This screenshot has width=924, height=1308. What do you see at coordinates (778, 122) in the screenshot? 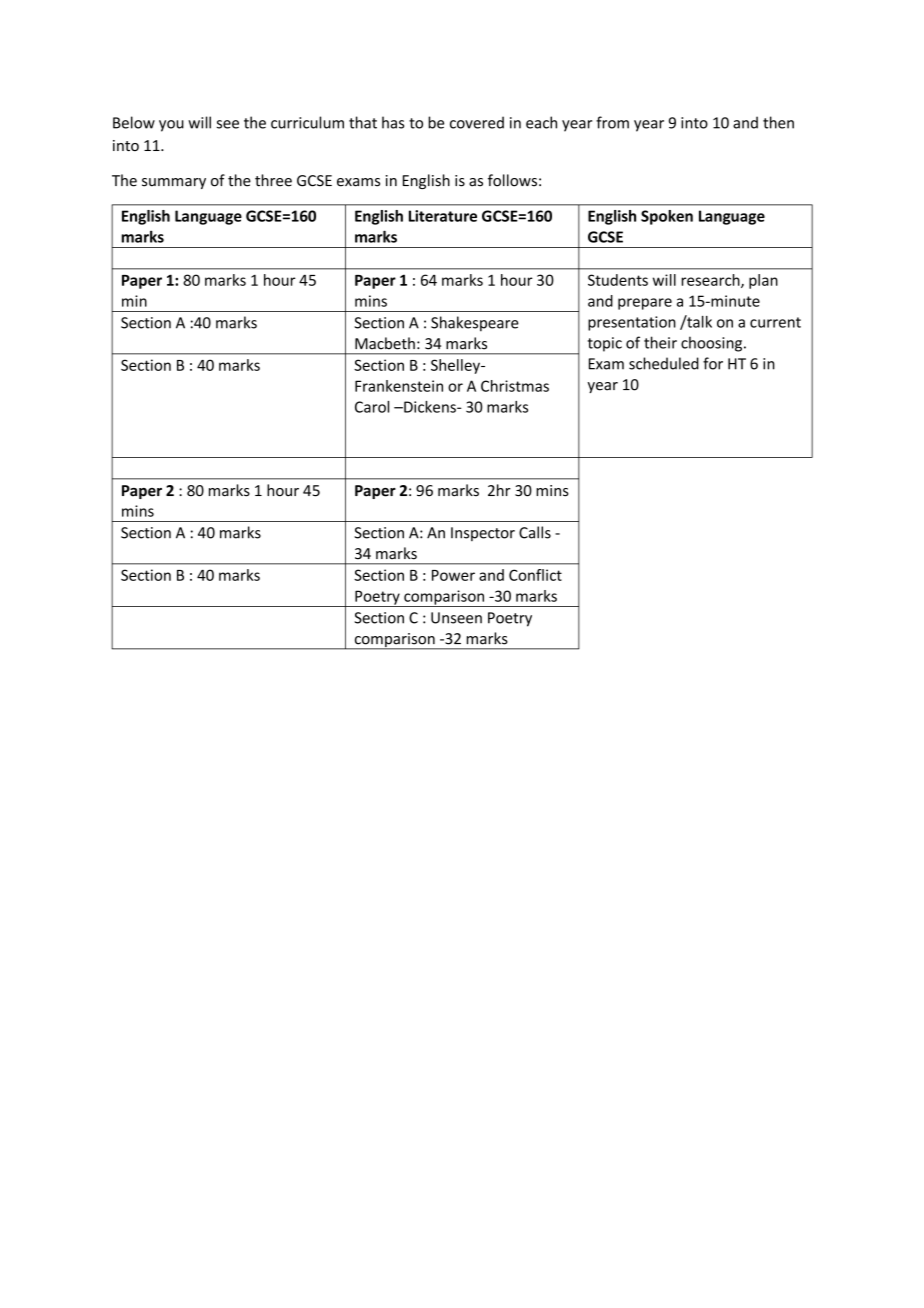
I see `then` at bounding box center [778, 122].
